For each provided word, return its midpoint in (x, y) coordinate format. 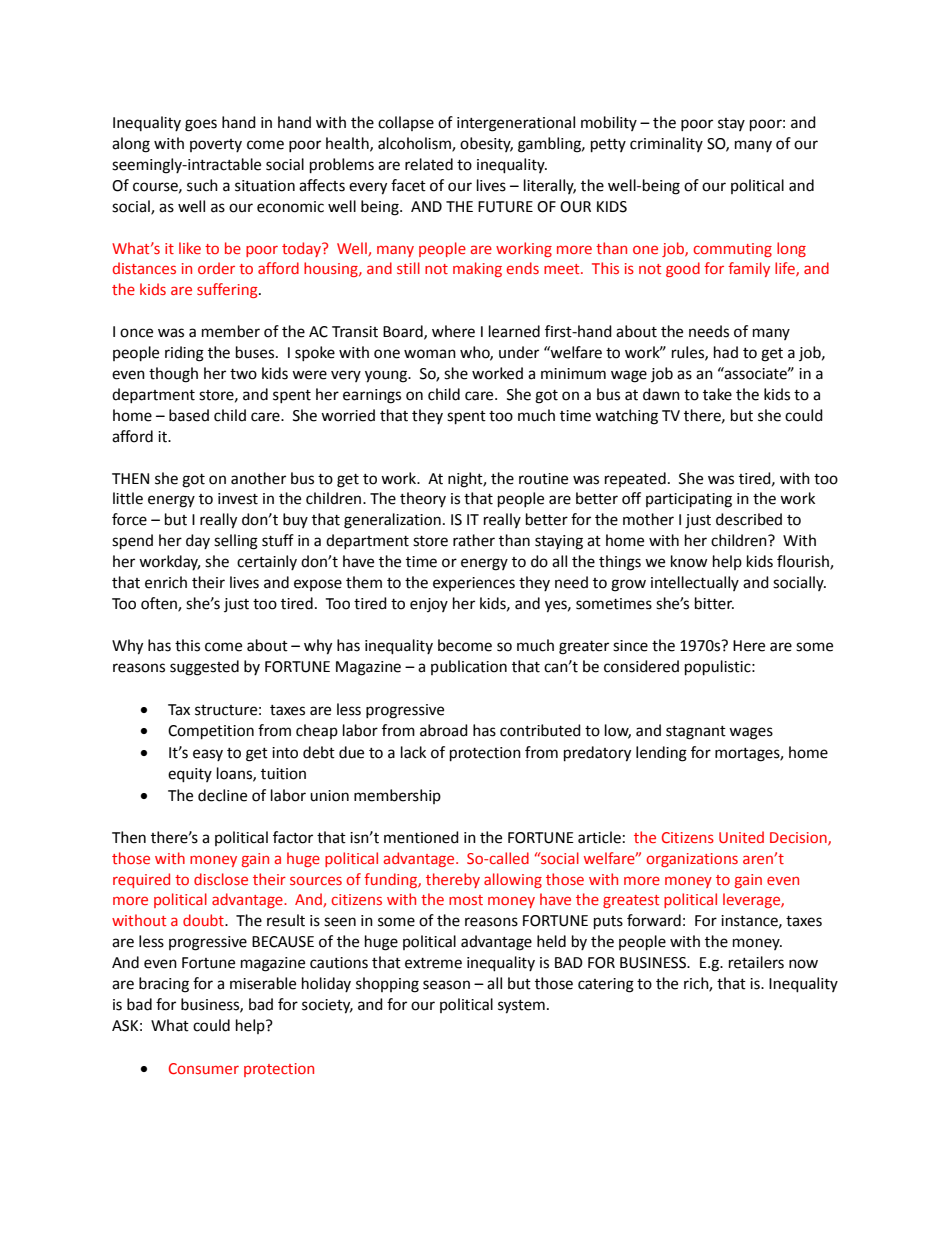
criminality (666, 144)
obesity (486, 144)
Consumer (204, 1068)
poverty (216, 145)
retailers (756, 962)
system (521, 1007)
